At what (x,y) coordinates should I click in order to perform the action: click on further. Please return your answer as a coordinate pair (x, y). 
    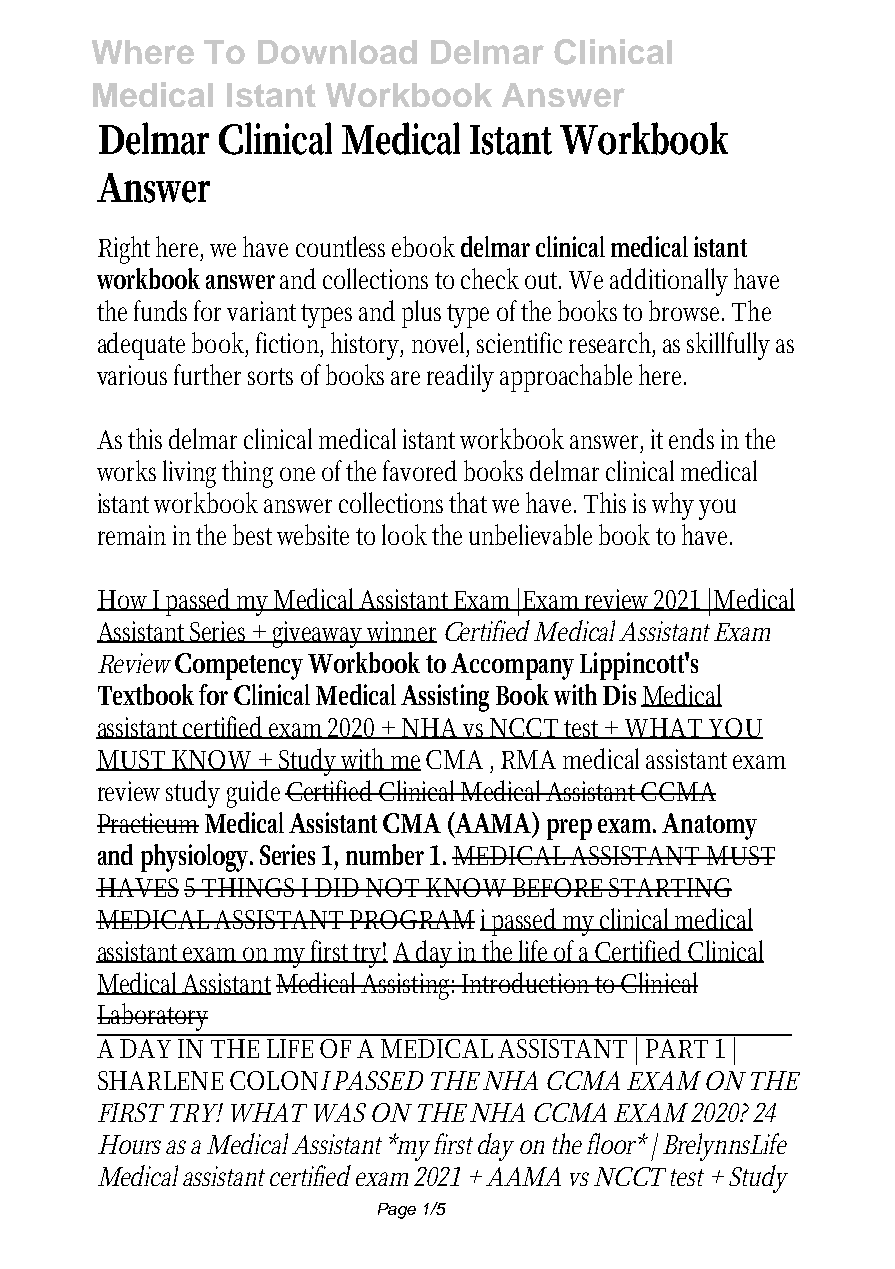
    Looking at the image, I should click on (207, 374).
